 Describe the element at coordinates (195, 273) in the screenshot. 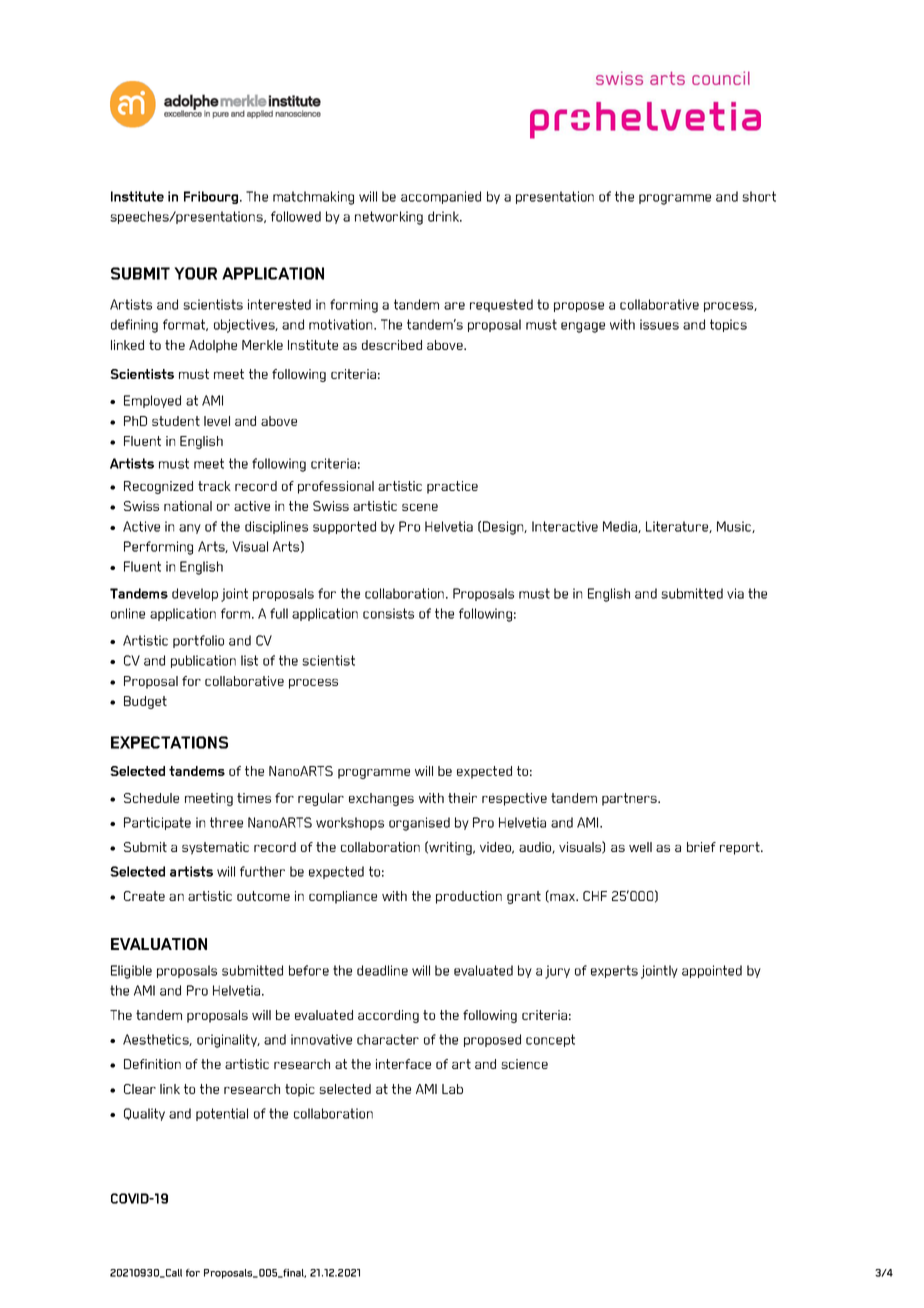

I see `YOUR` at that location.
